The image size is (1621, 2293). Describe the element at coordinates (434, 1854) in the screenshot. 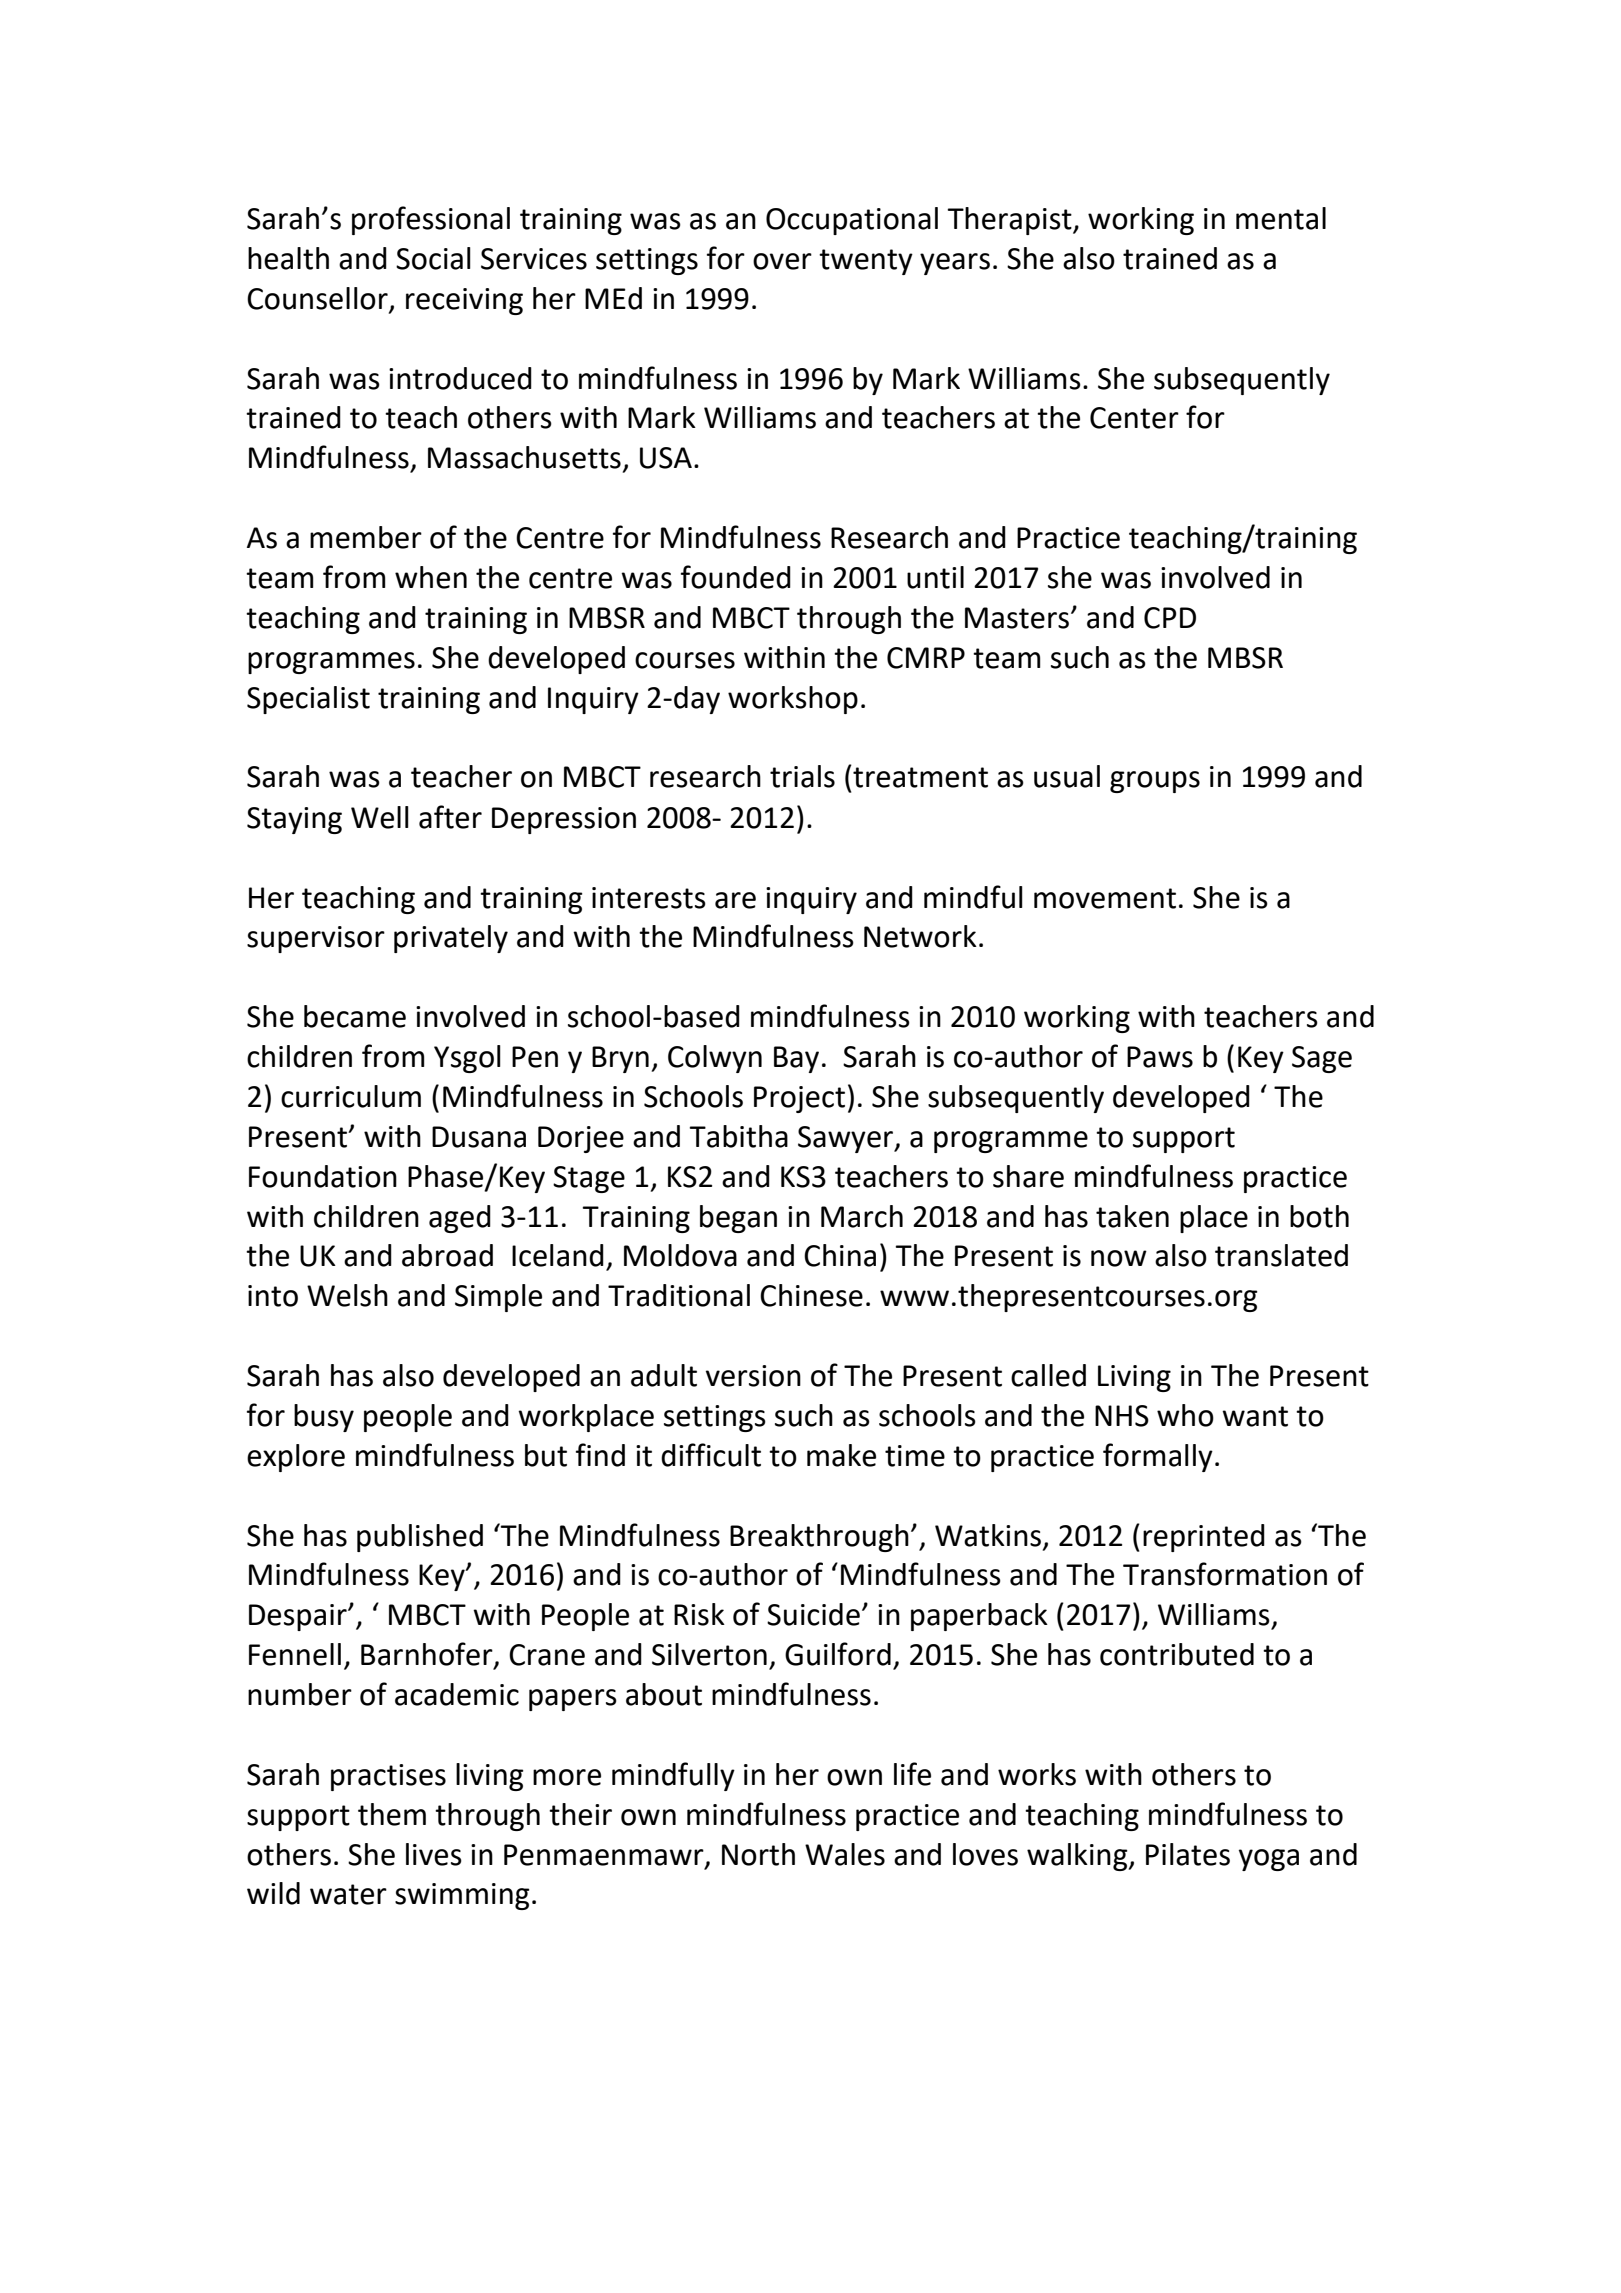

I see `lives` at that location.
